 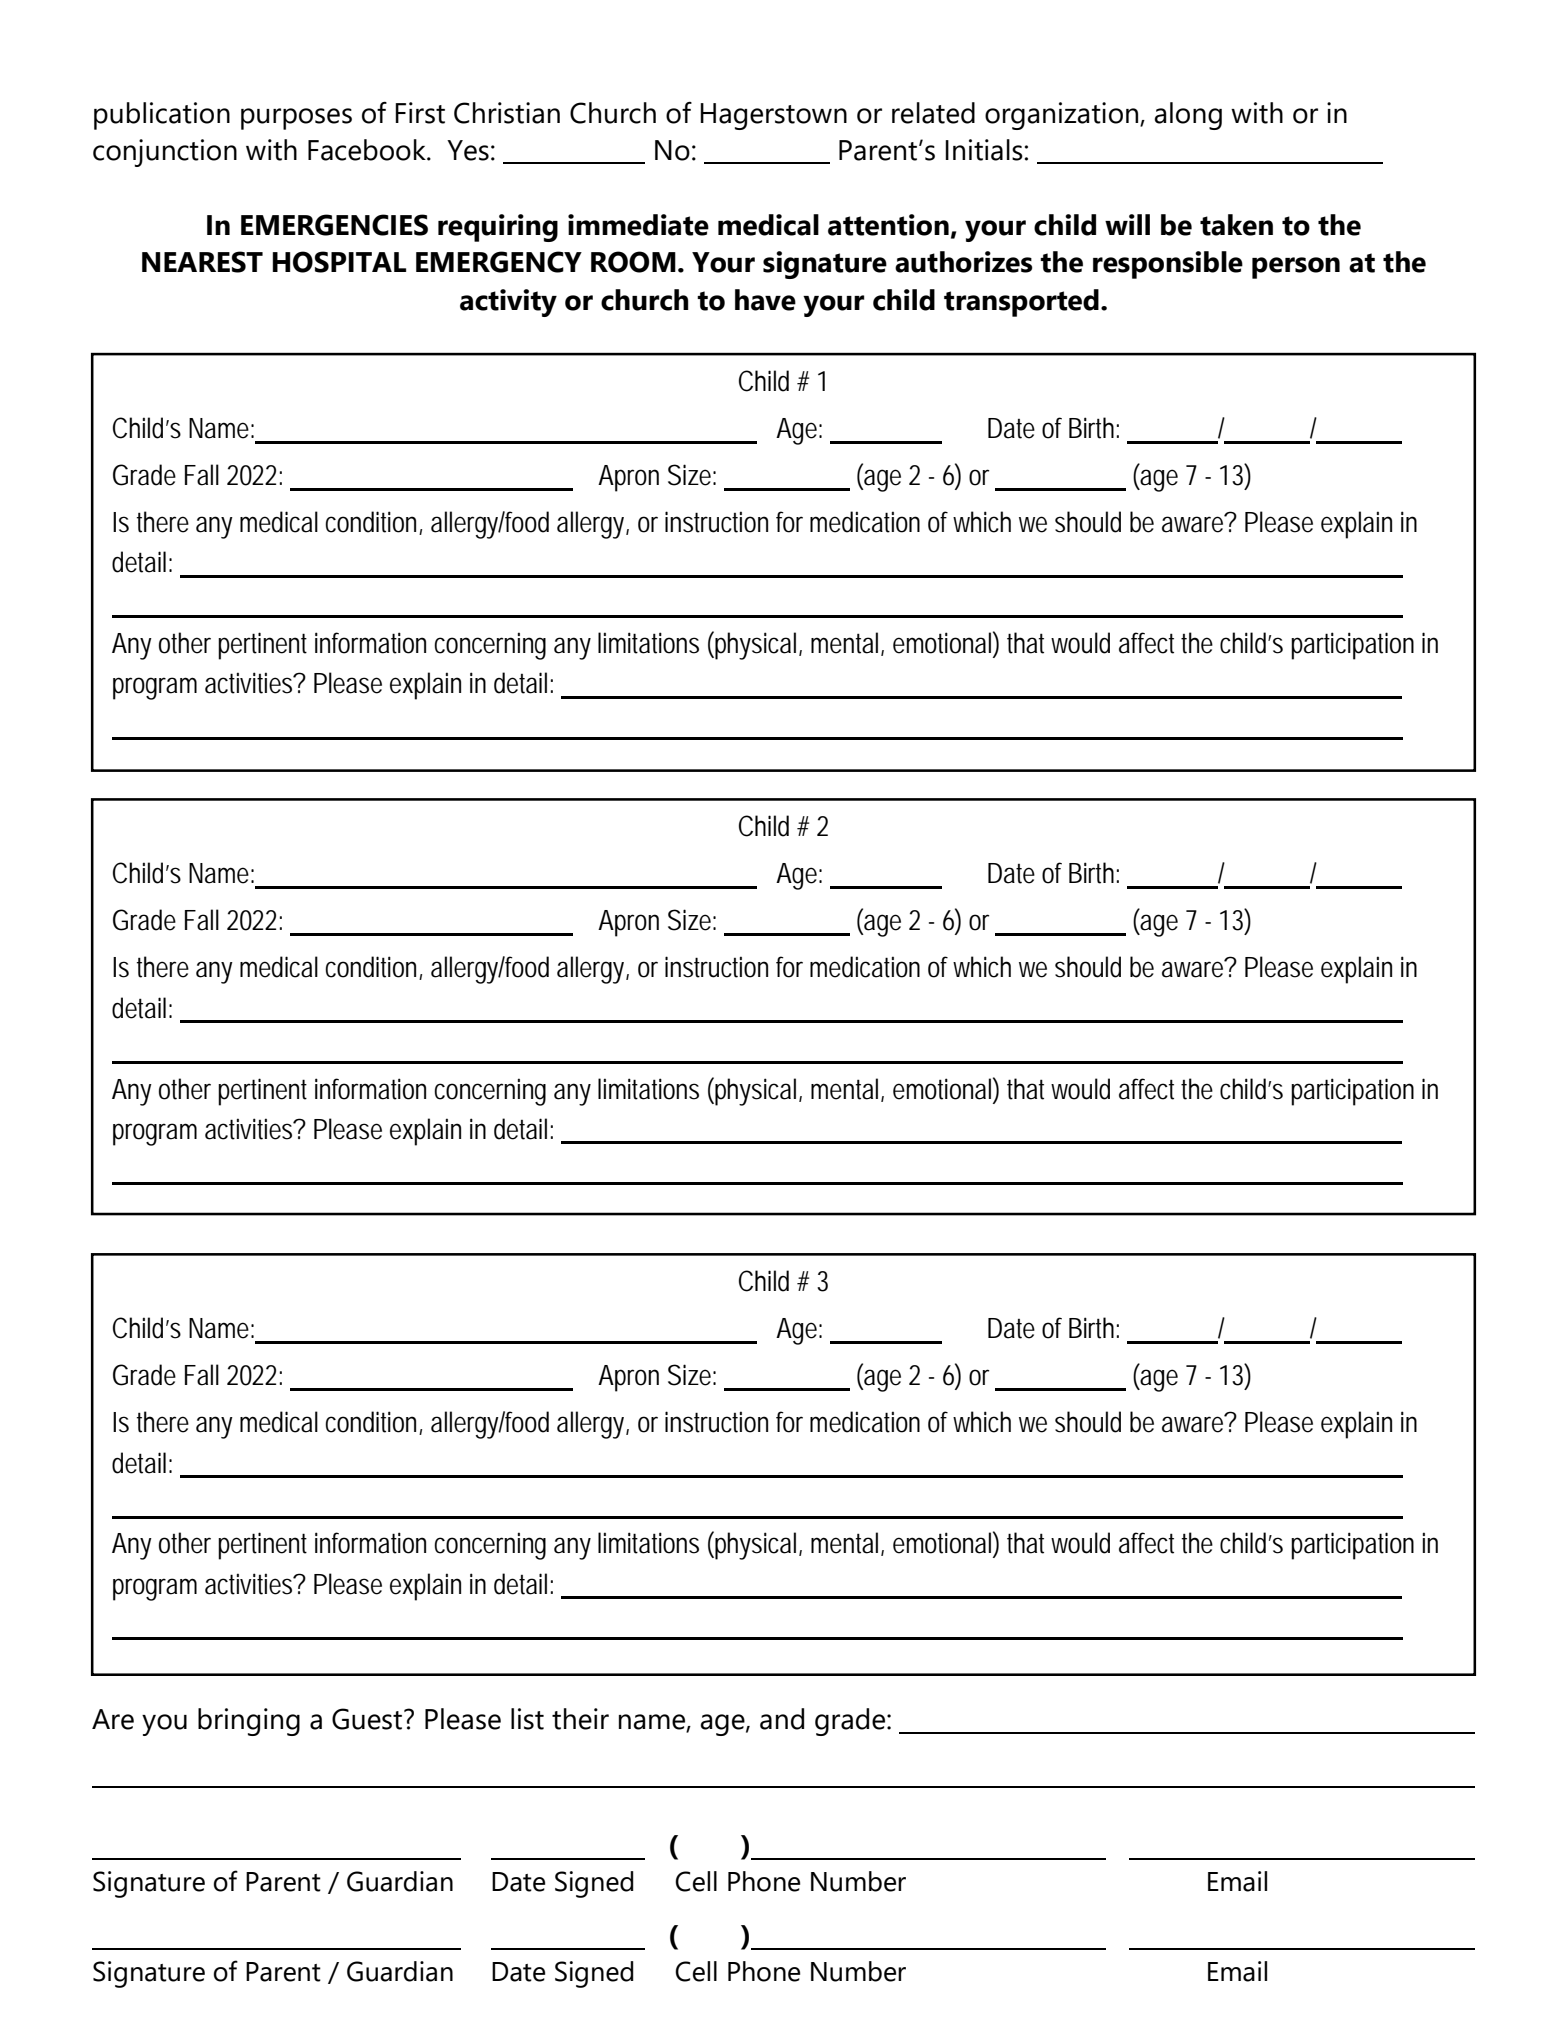 What do you see at coordinates (1021, 303) in the document?
I see `transported` at bounding box center [1021, 303].
